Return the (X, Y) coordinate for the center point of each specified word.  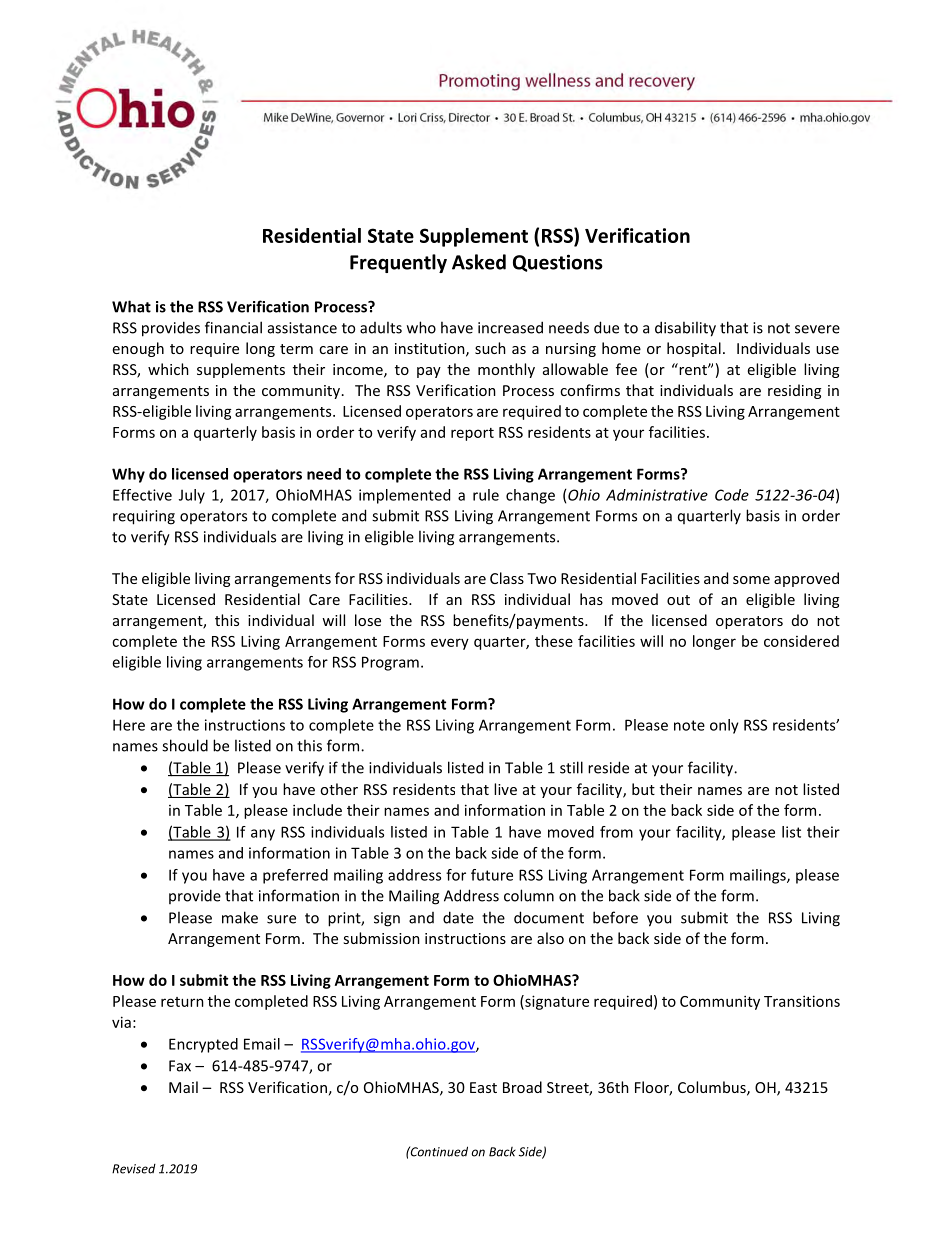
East (483, 1087)
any (263, 835)
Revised (134, 1169)
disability (685, 329)
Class (507, 578)
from (616, 832)
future (492, 875)
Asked (479, 262)
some (751, 580)
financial (233, 327)
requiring (144, 517)
